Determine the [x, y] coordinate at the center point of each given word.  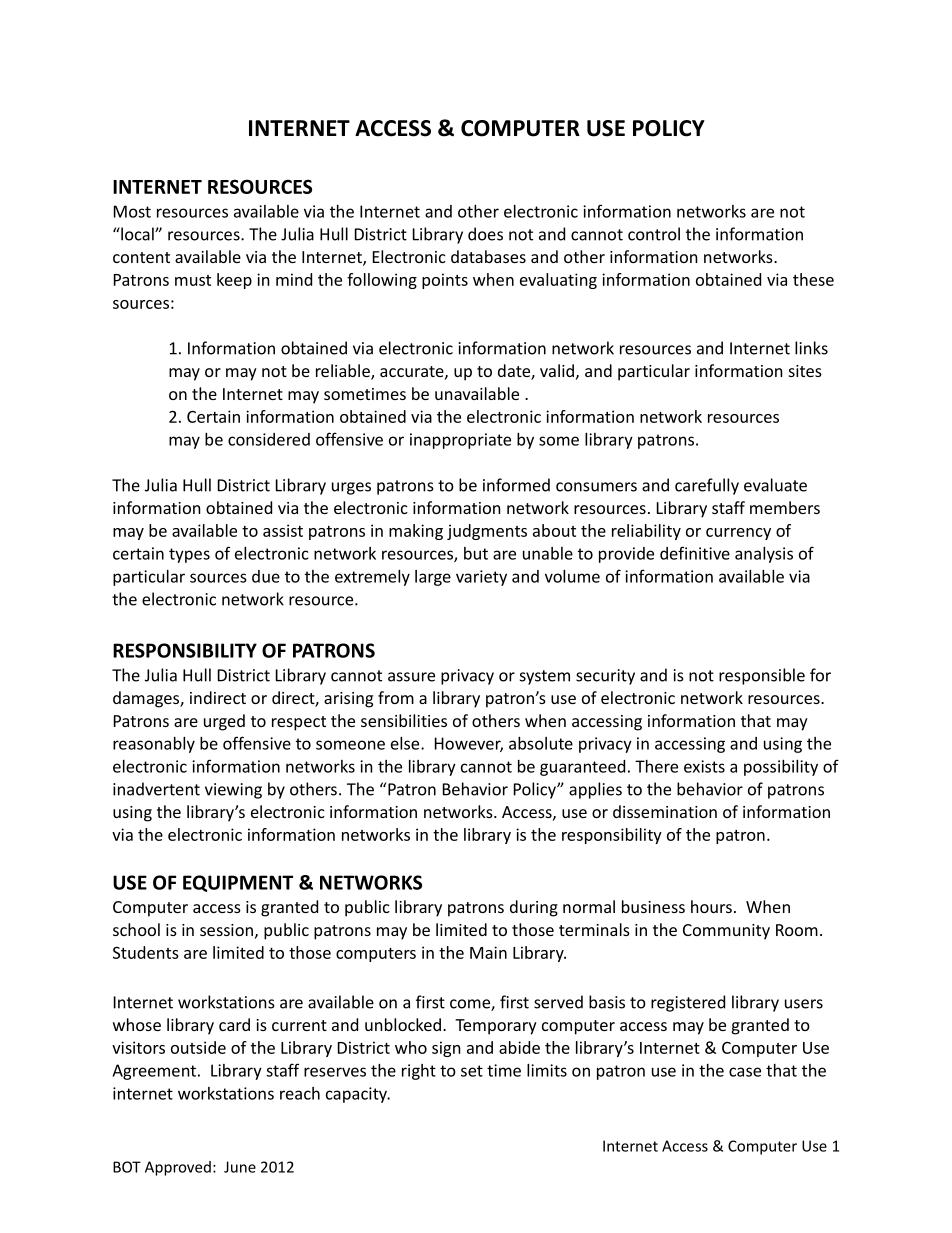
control [654, 234]
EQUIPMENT [238, 883]
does [485, 234]
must [193, 280]
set [472, 1071]
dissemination [665, 811]
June [240, 1167]
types [189, 555]
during [534, 908]
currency [738, 534]
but [476, 553]
